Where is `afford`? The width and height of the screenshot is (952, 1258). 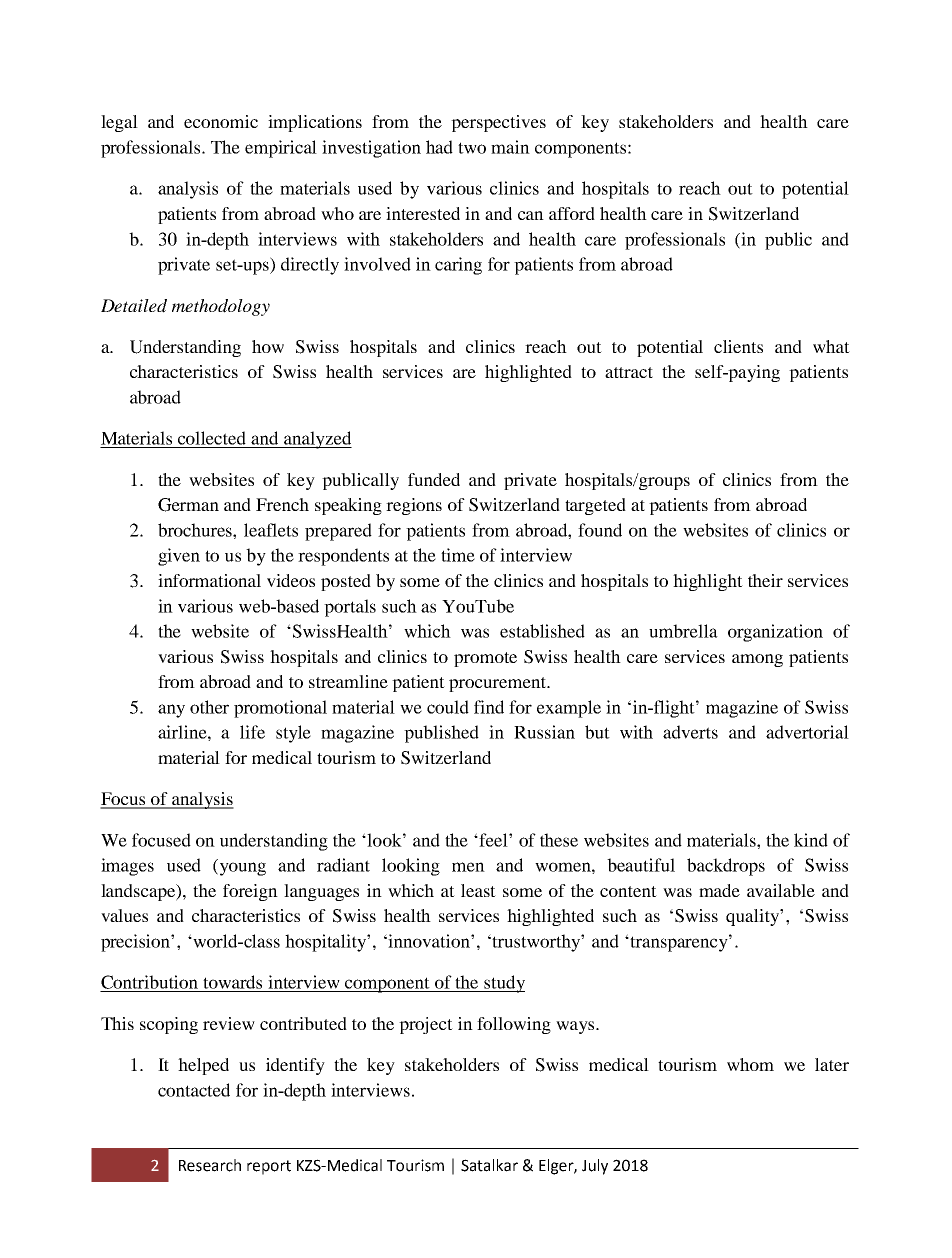
afford is located at coordinates (572, 213).
